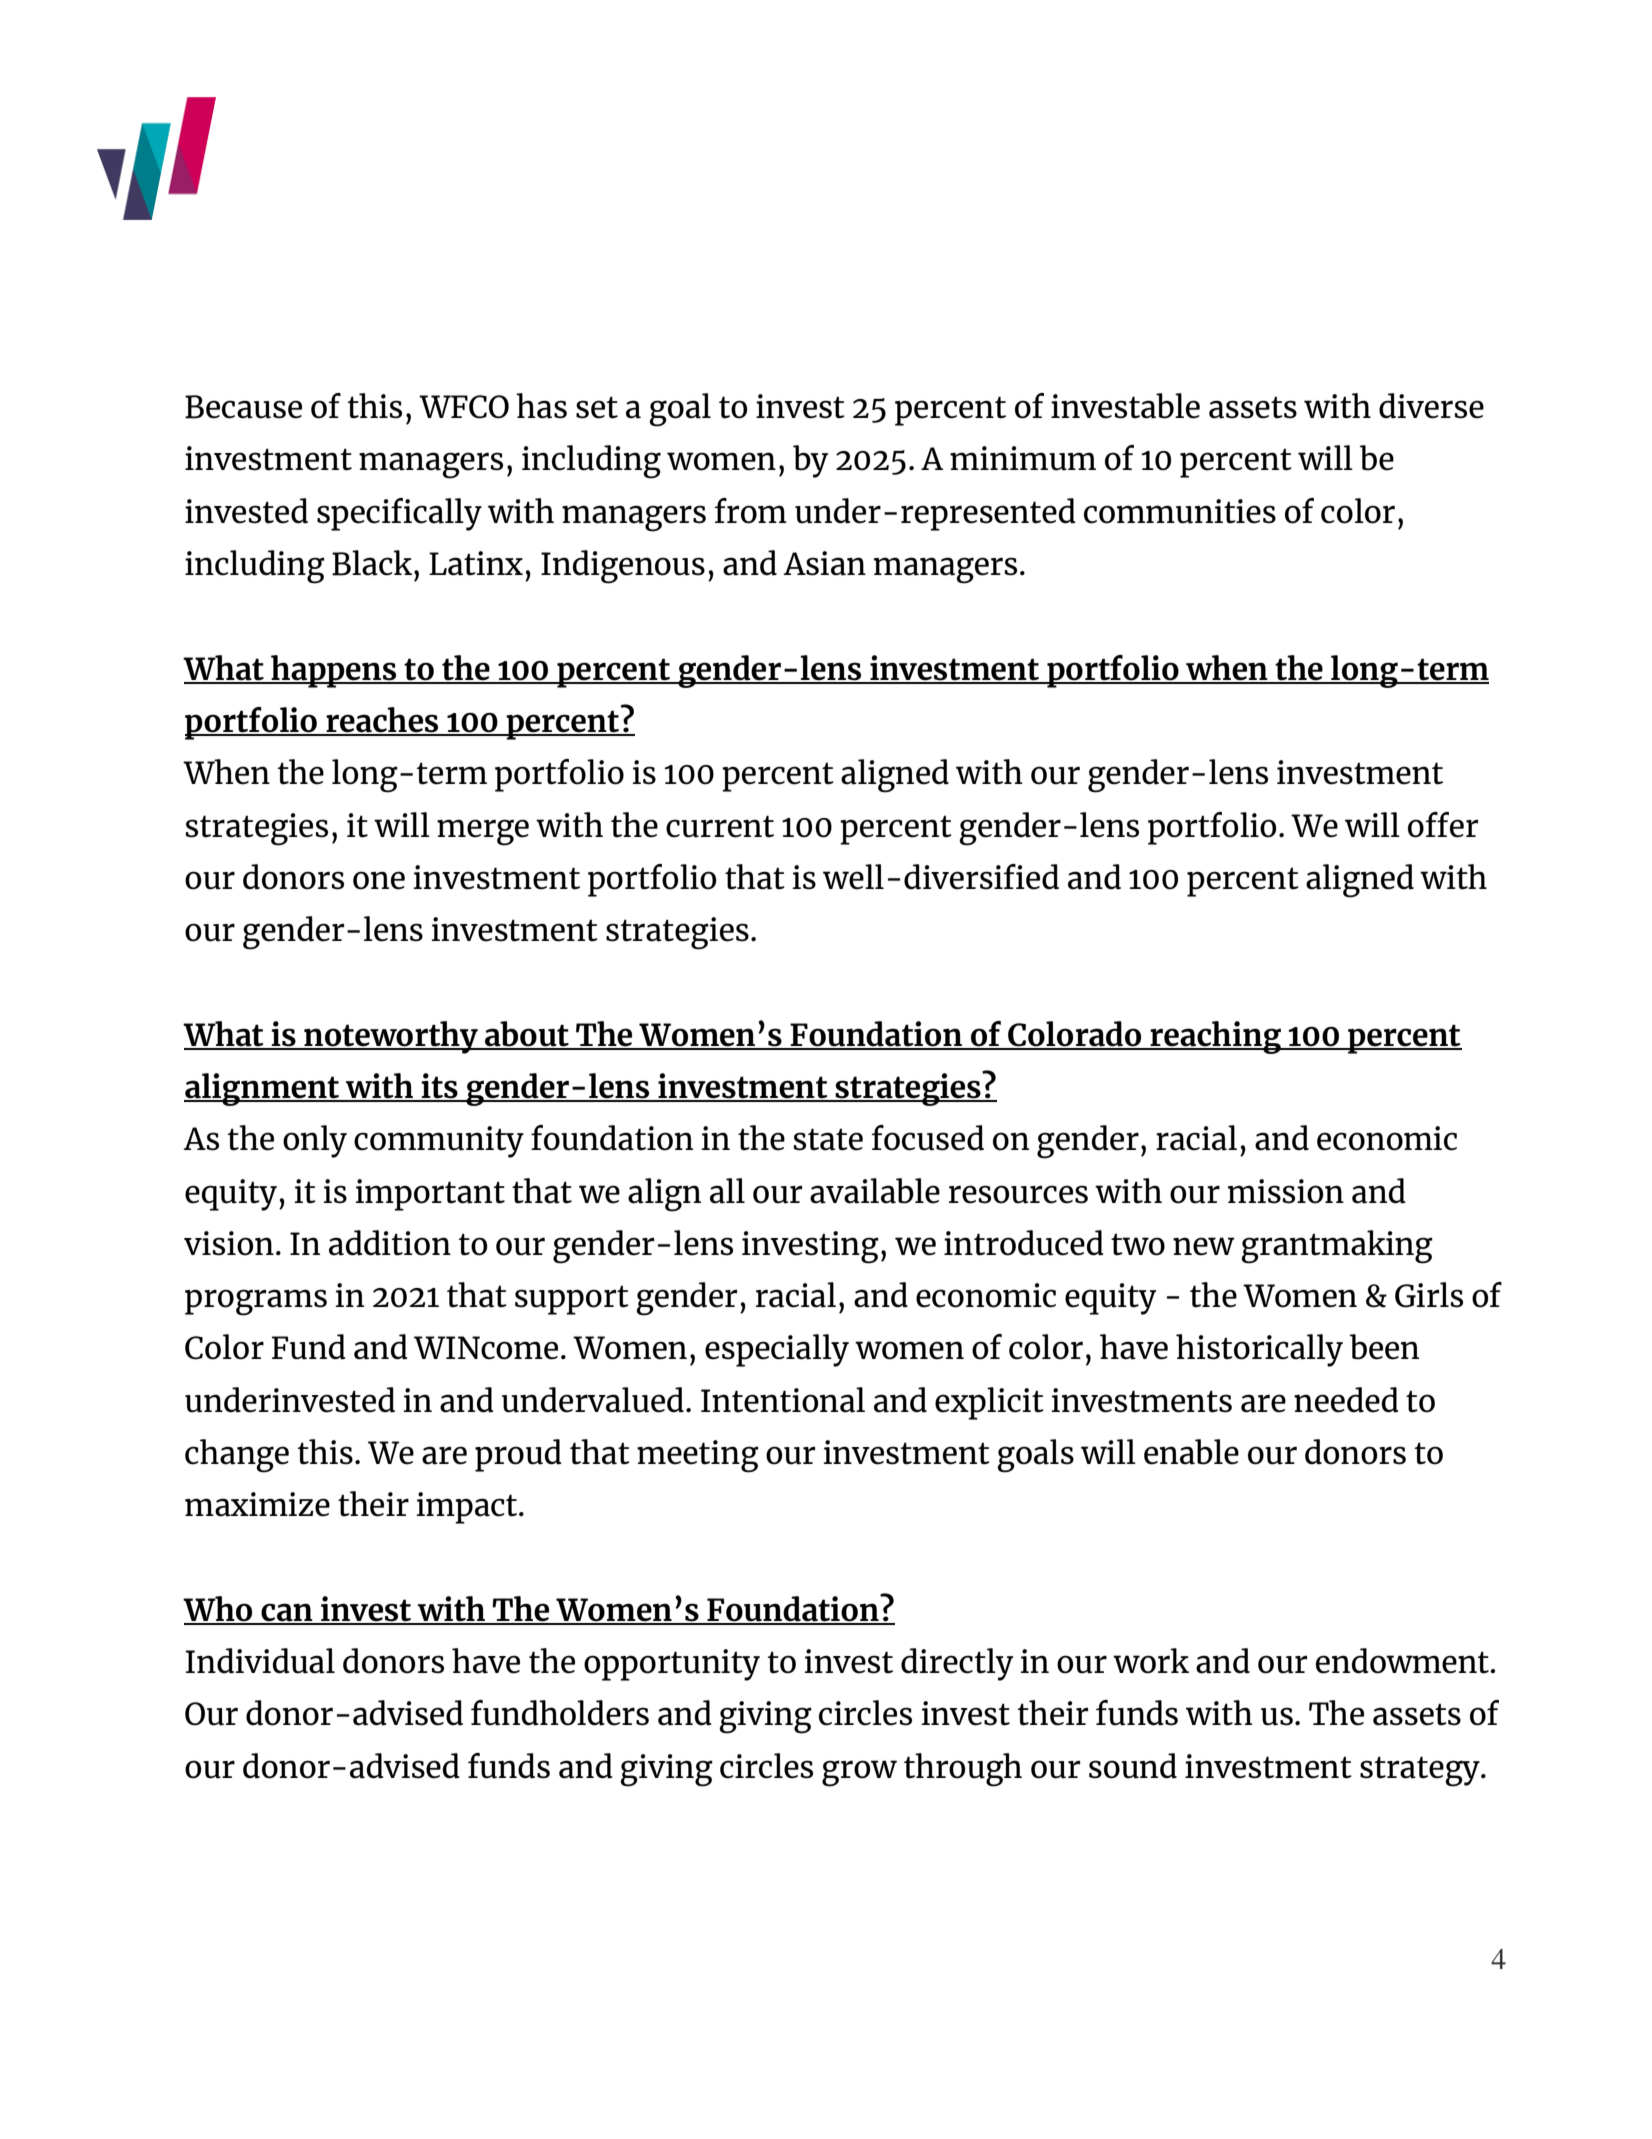 Image resolution: width=1652 pixels, height=2139 pixels. What do you see at coordinates (1259, 1350) in the screenshot?
I see `historically` at bounding box center [1259, 1350].
